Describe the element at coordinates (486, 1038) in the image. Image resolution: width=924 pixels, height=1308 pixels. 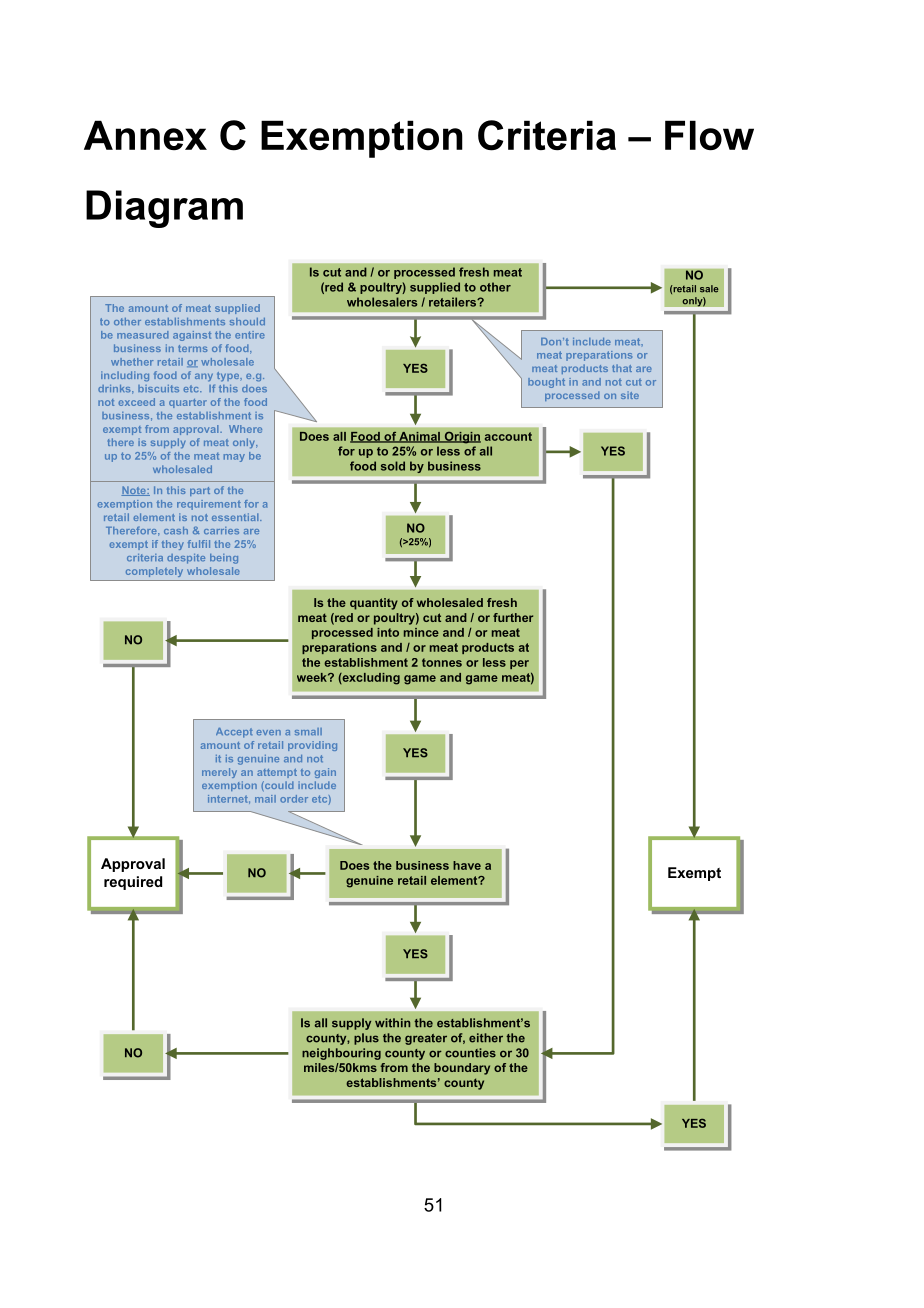
I see `either` at that location.
